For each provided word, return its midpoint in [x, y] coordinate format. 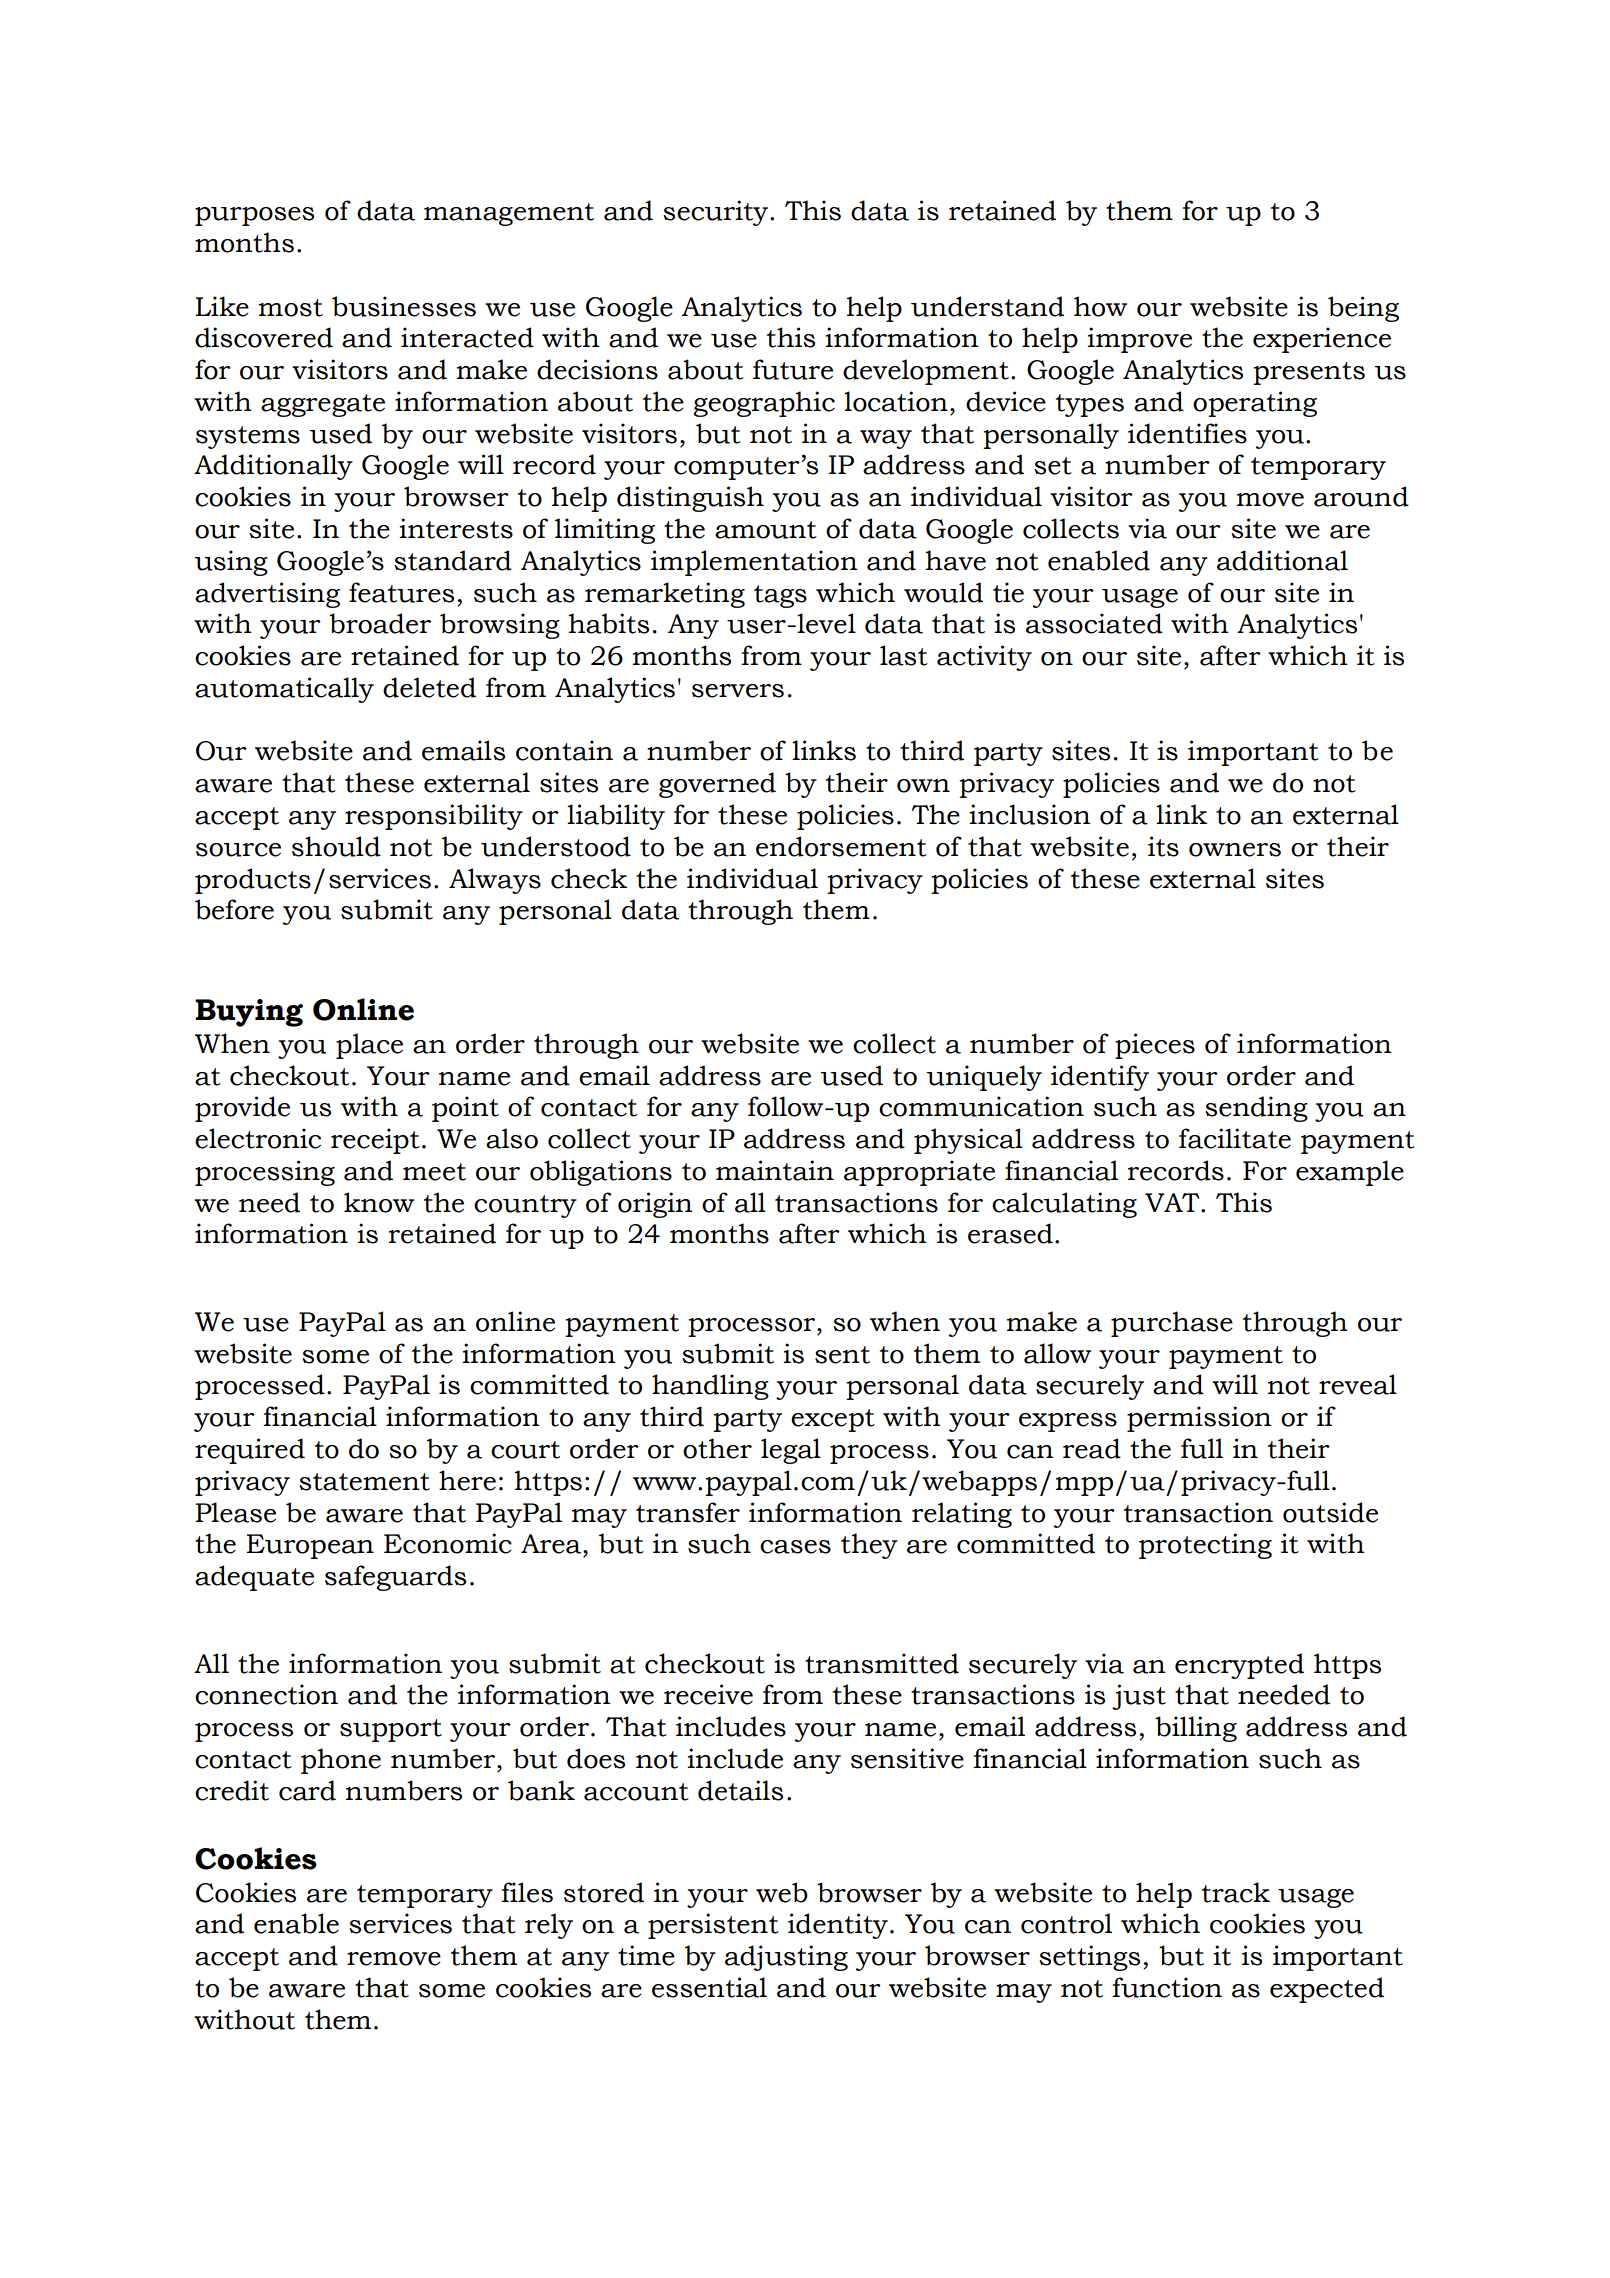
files [527, 1892]
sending [1256, 1109]
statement [364, 1482]
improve [1139, 340]
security [717, 213]
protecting [1205, 1546]
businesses [404, 306]
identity [838, 1926]
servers [738, 691]
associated [1094, 623]
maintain [775, 1170]
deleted [429, 687]
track [1236, 1892]
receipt [375, 1141]
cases [795, 1547]
